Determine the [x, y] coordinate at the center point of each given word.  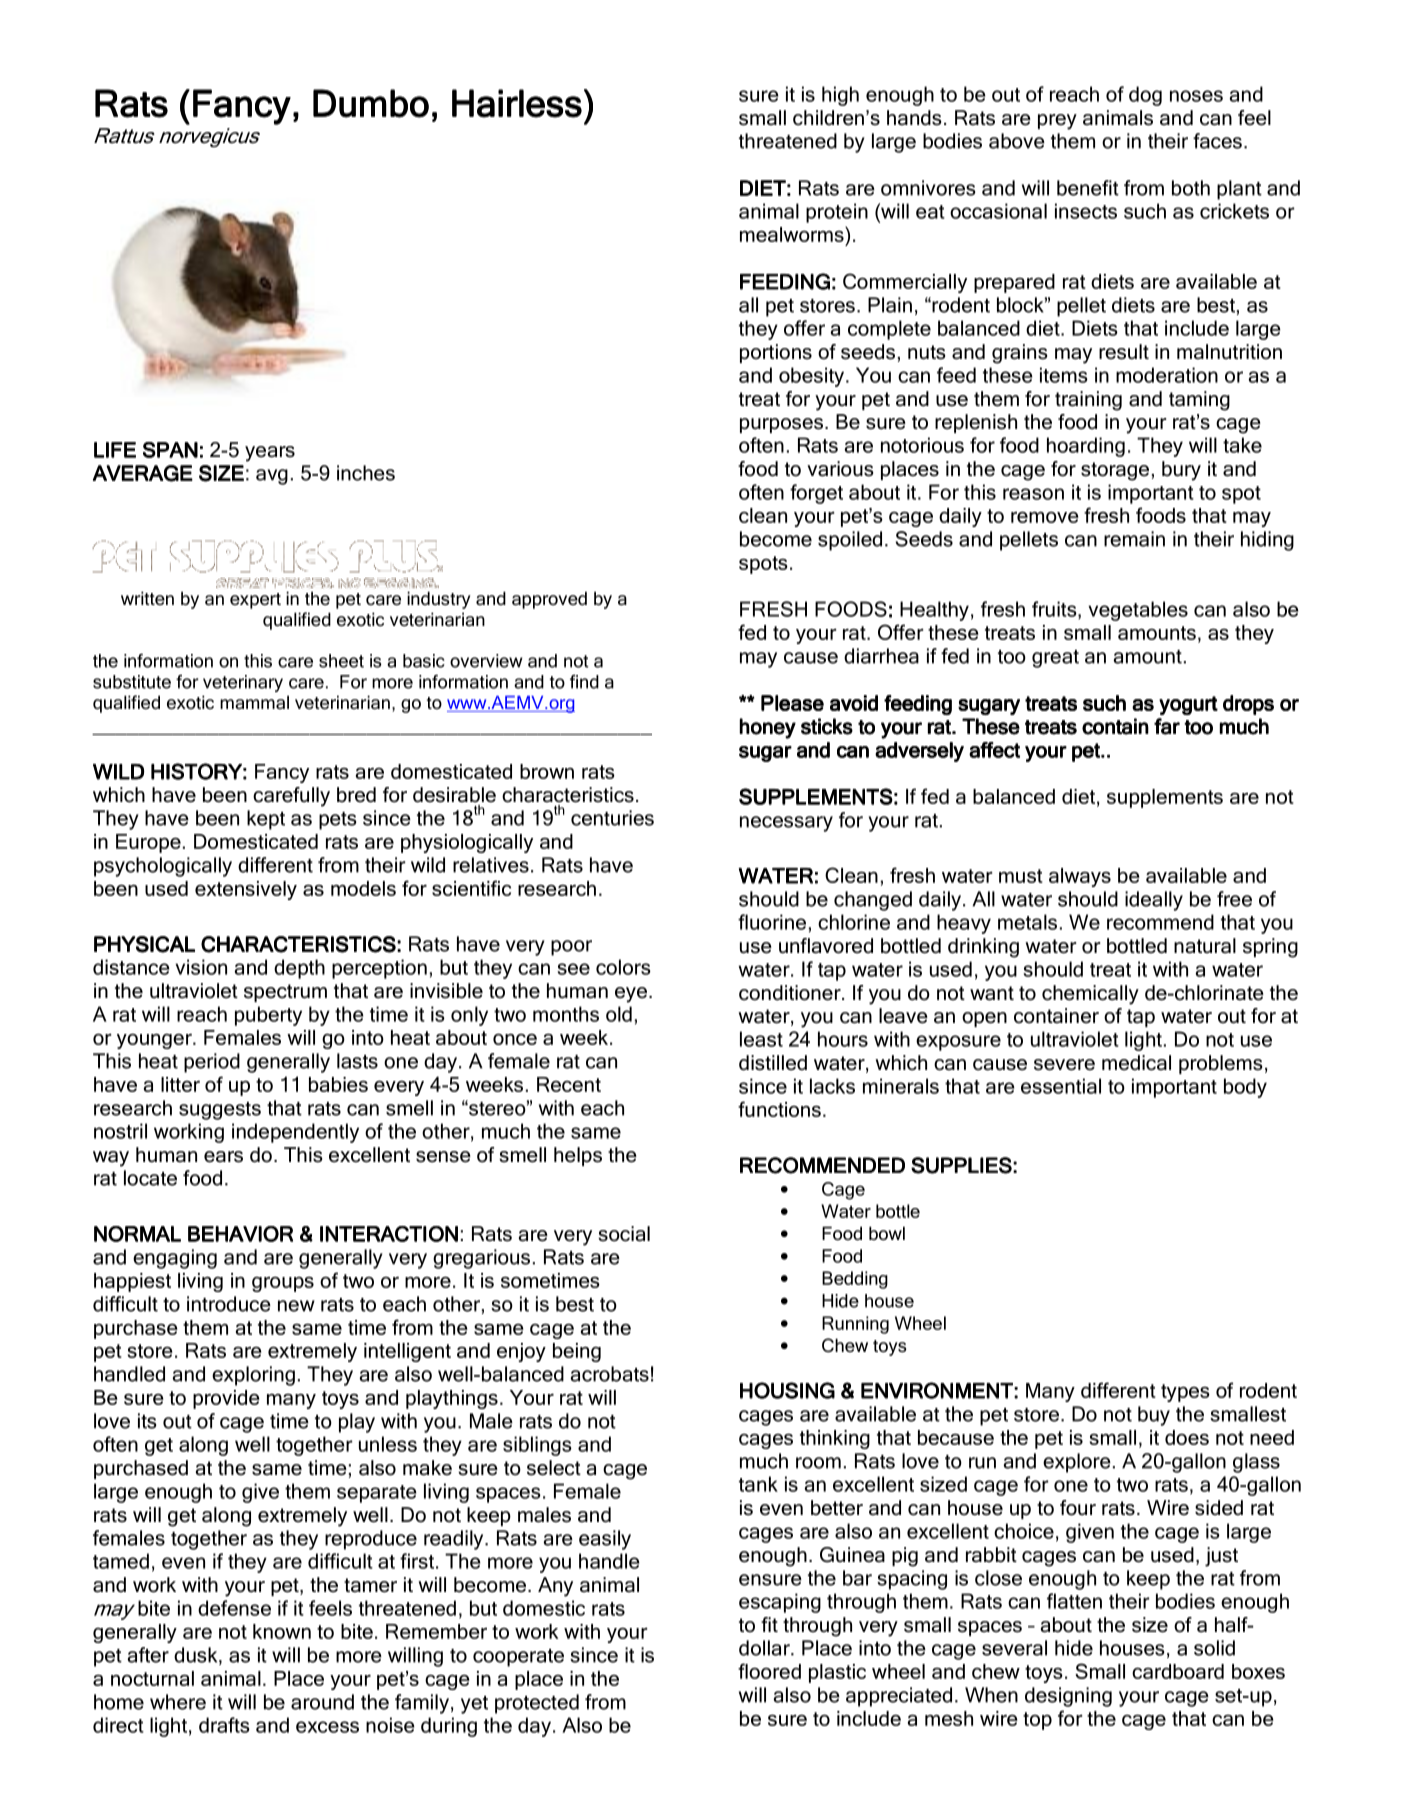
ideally [1154, 901]
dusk [197, 1656]
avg [272, 477]
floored [769, 1671]
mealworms [793, 234]
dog [1145, 96]
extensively [246, 890]
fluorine [772, 922]
